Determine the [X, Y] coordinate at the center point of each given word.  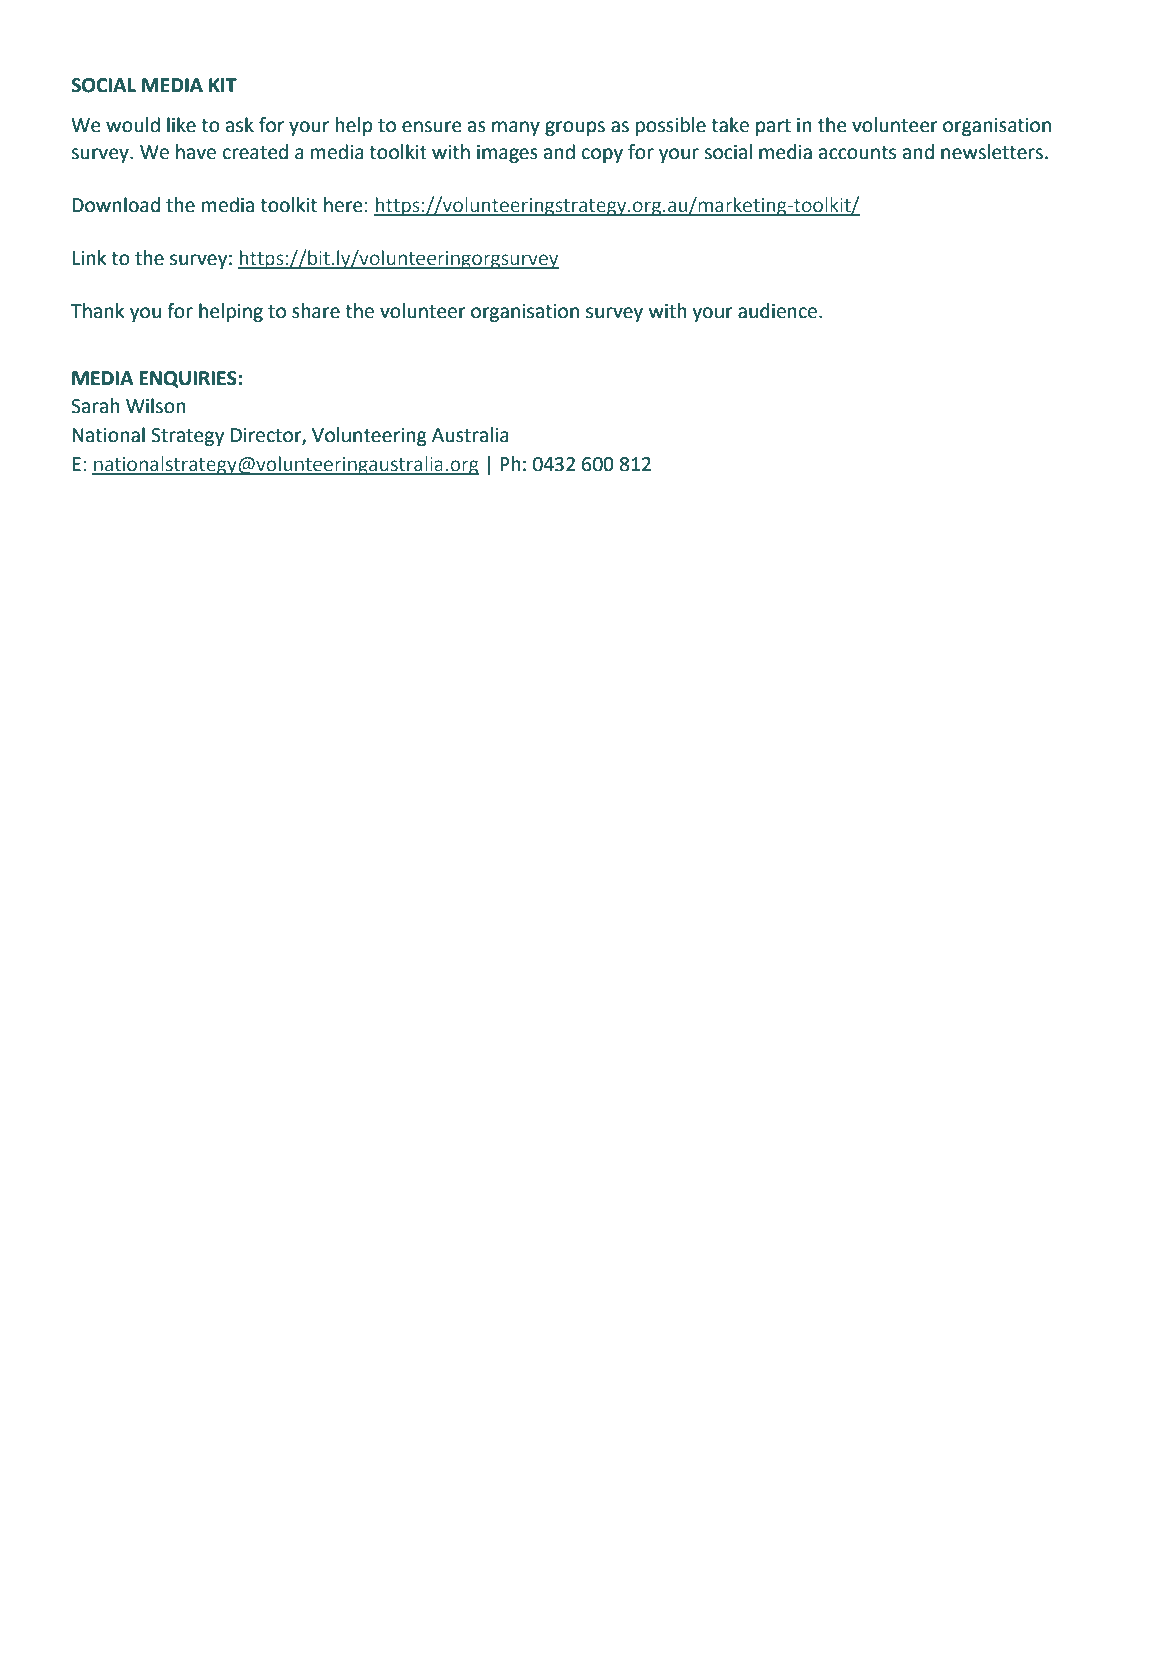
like [181, 125]
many [516, 128]
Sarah [95, 406]
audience [779, 311]
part [773, 127]
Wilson [156, 406]
